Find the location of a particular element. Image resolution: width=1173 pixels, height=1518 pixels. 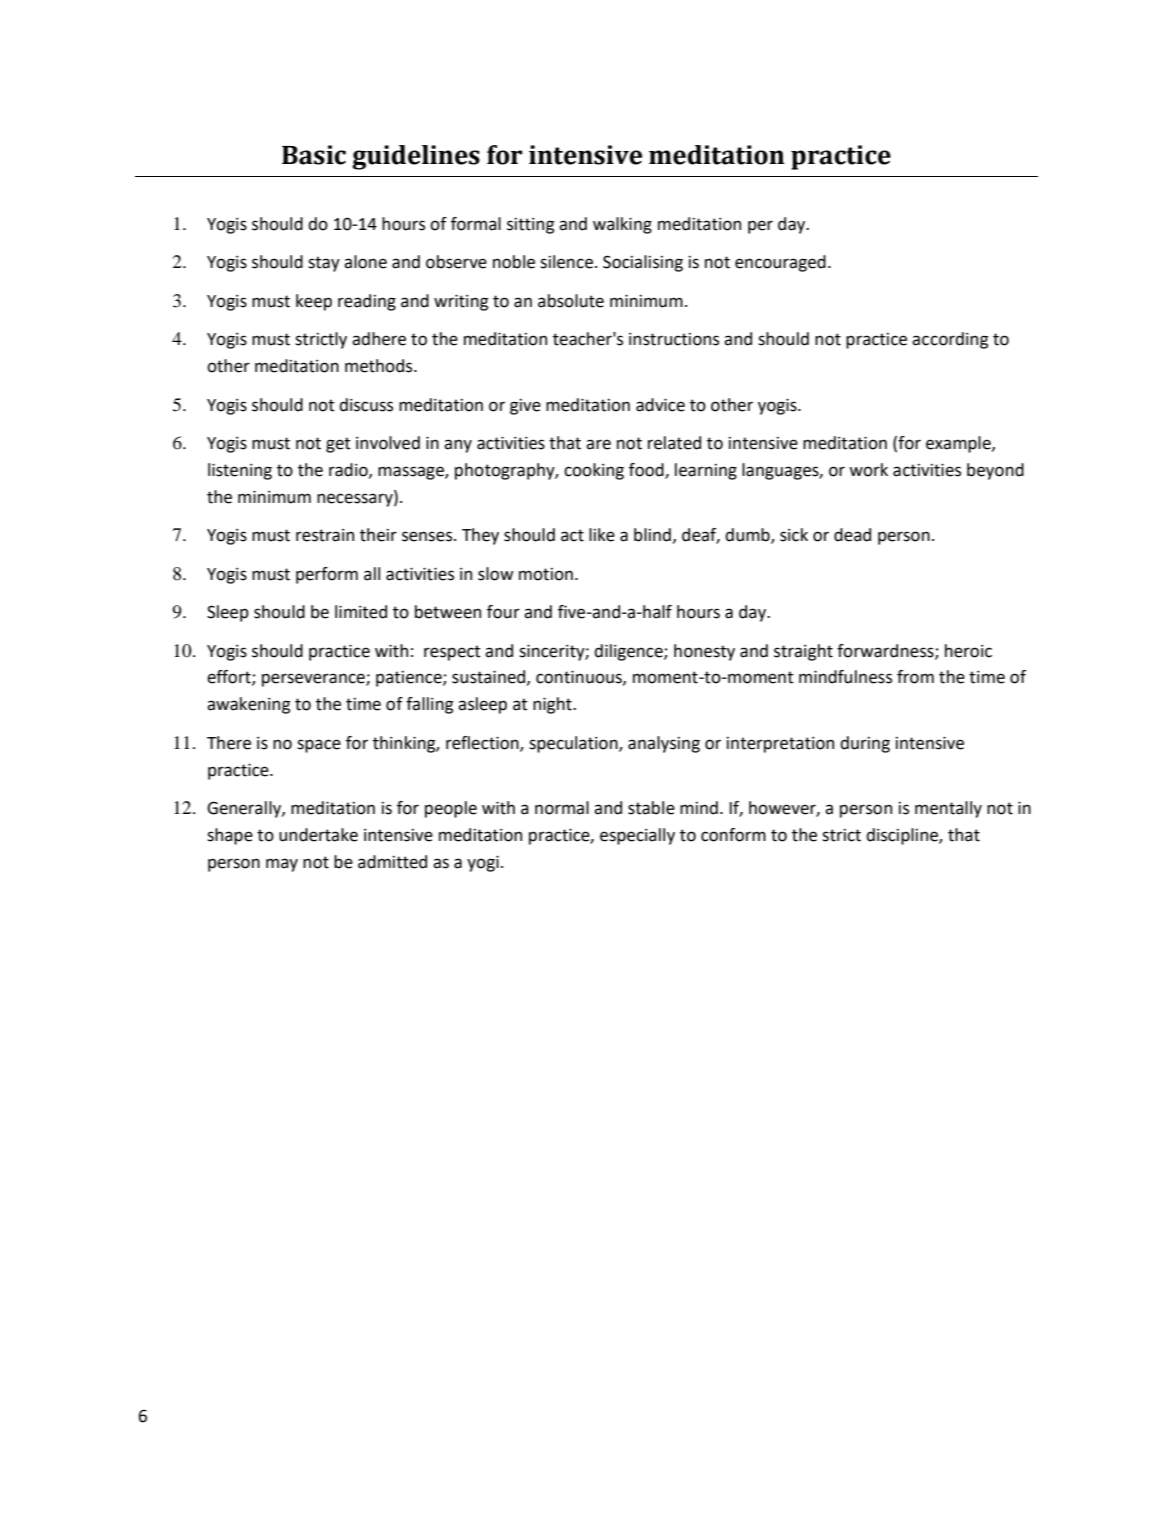

encouraged is located at coordinates (780, 263).
